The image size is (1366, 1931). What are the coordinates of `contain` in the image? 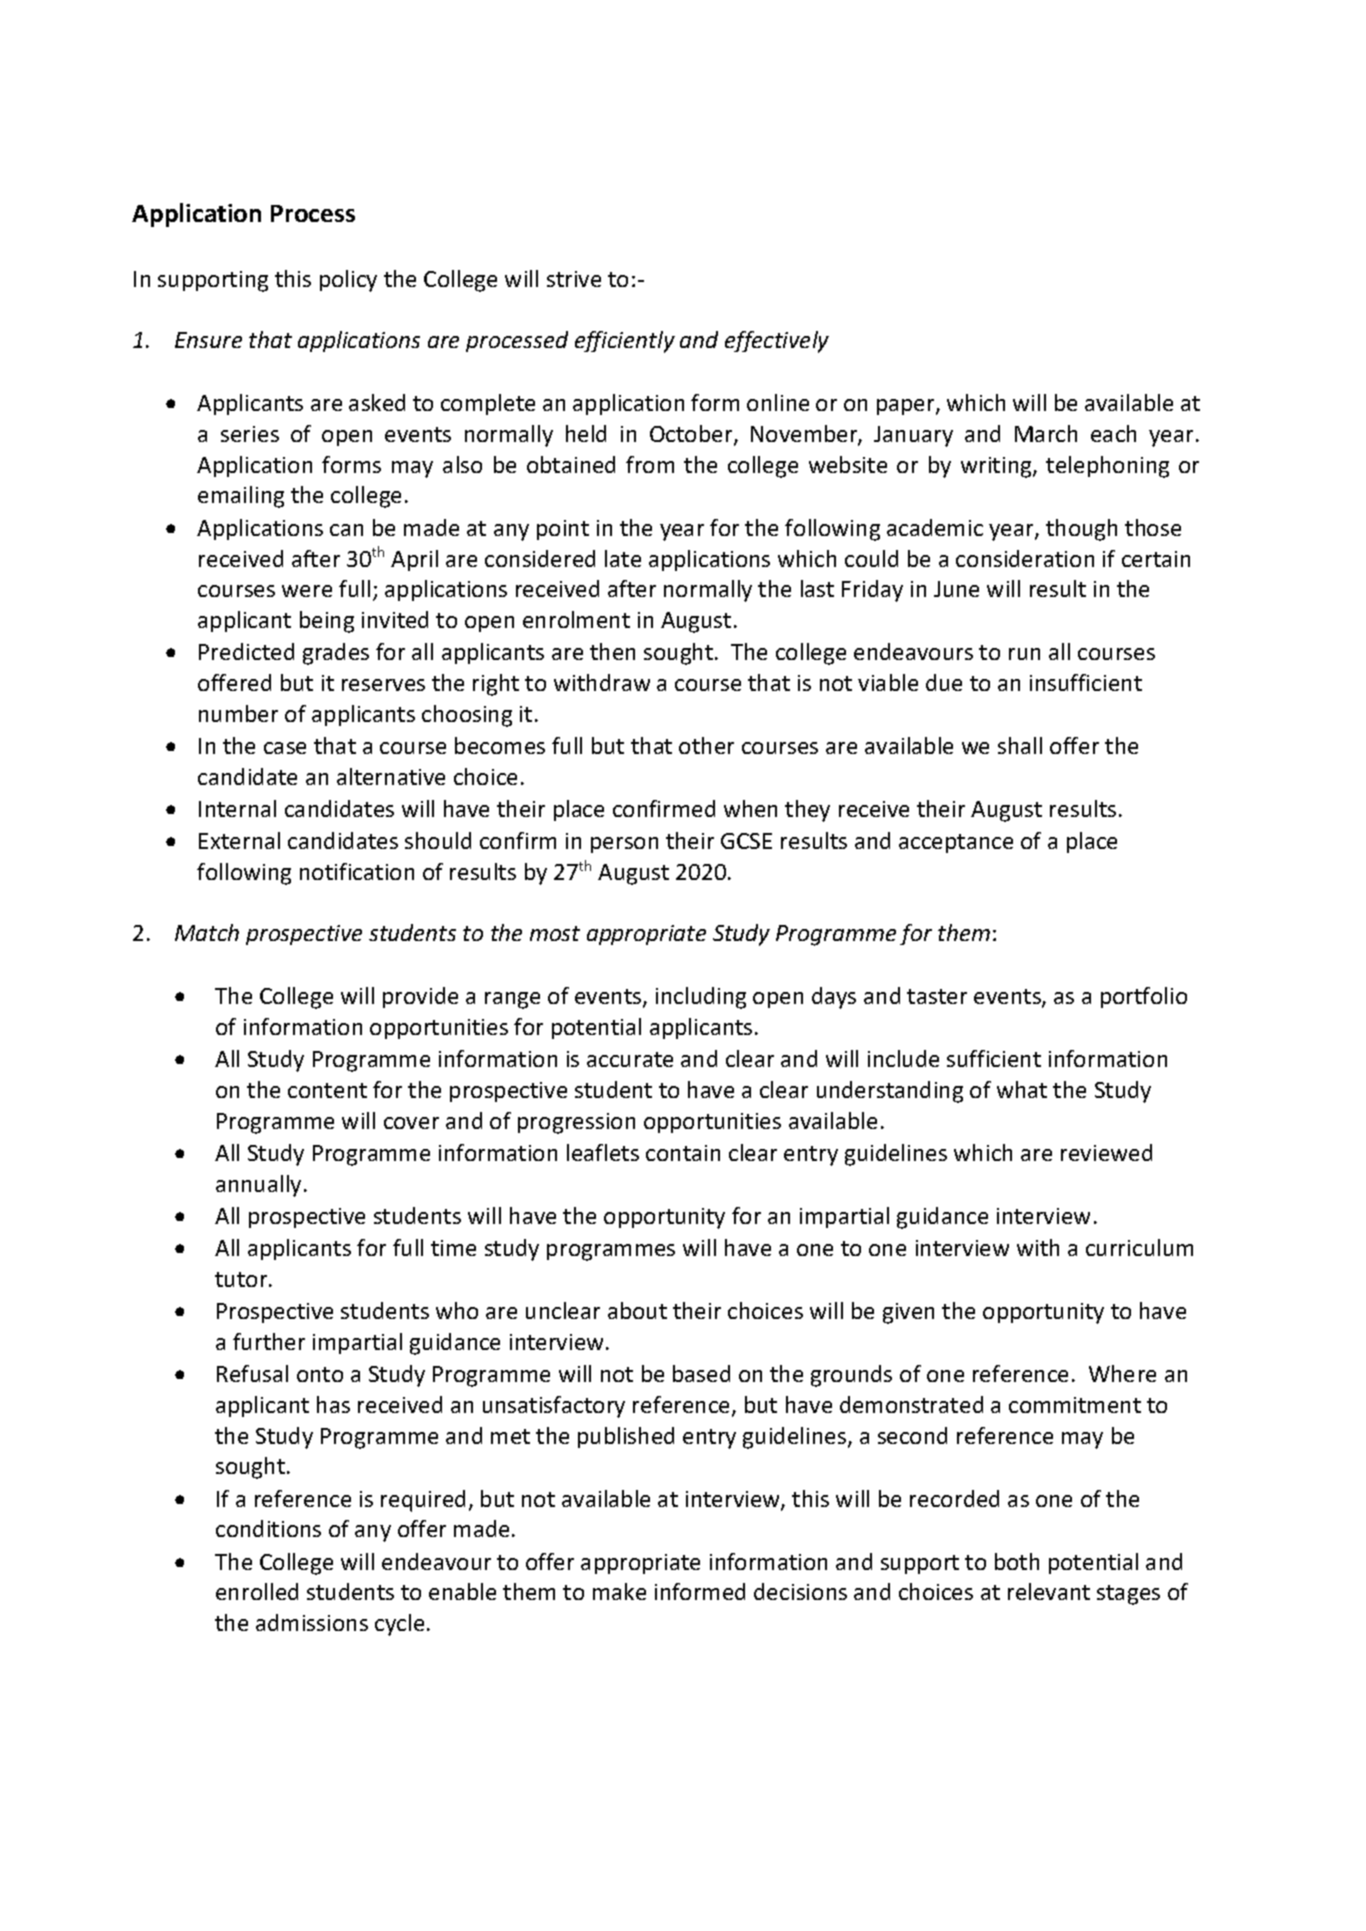 It's located at (683, 1153).
